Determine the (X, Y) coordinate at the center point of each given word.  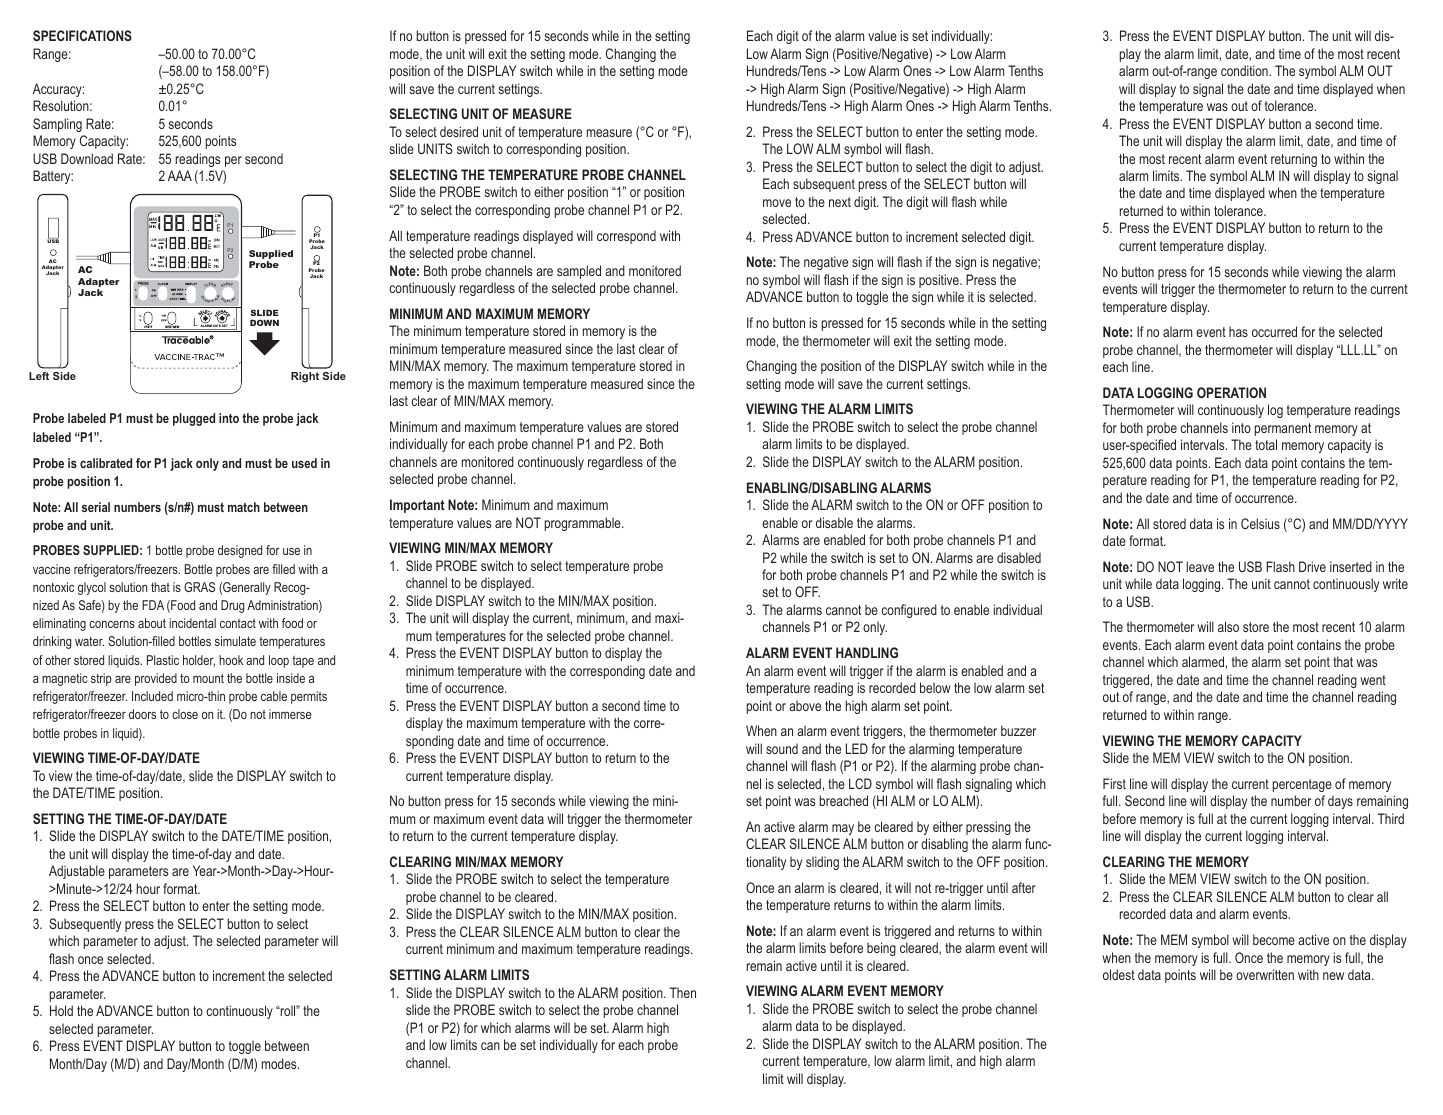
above (805, 705)
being (881, 949)
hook (231, 660)
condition (1245, 70)
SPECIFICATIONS (82, 35)
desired (459, 131)
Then (683, 992)
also (1228, 626)
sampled (579, 272)
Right (305, 377)
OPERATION (1231, 392)
